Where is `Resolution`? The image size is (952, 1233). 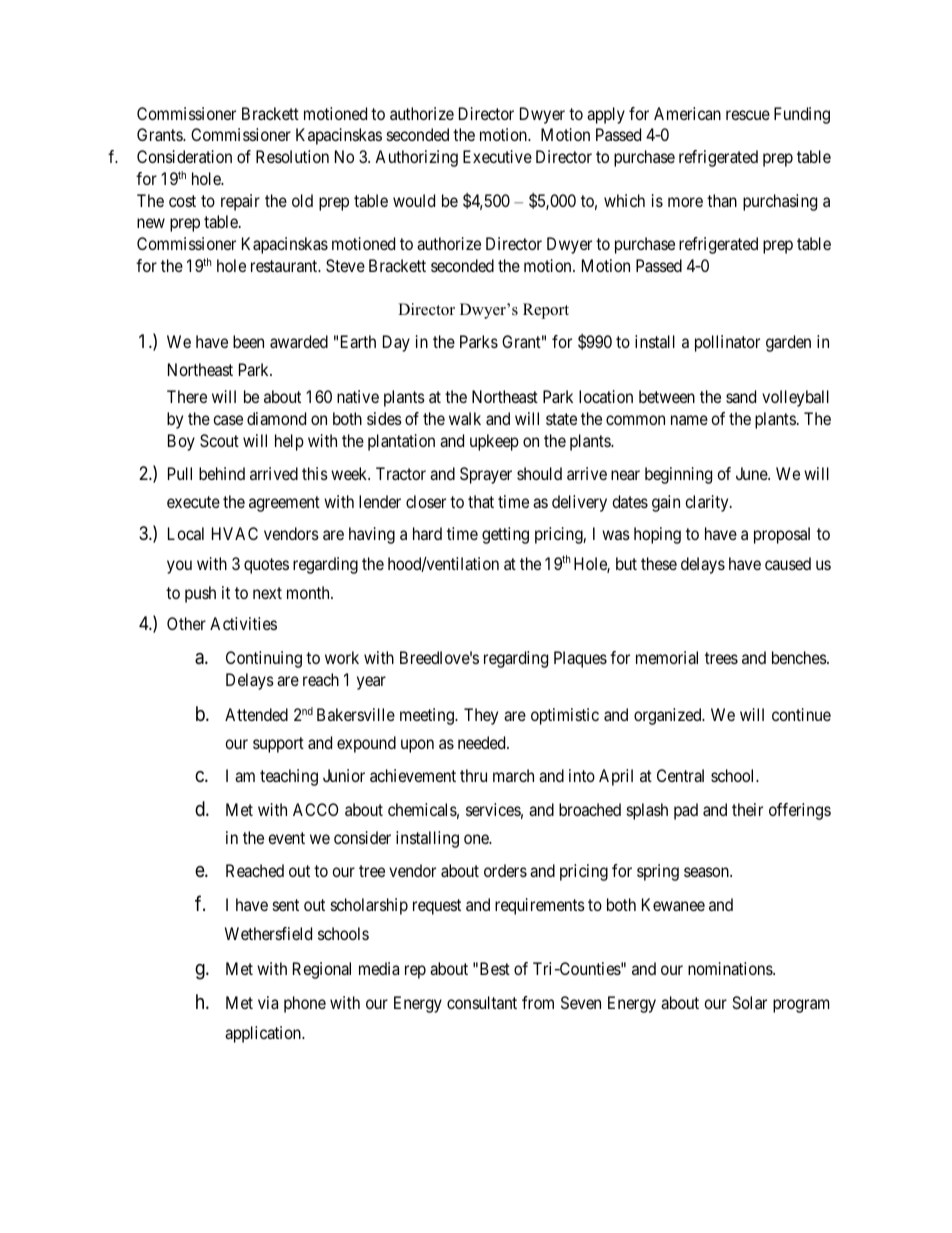 Resolution is located at coordinates (292, 156).
